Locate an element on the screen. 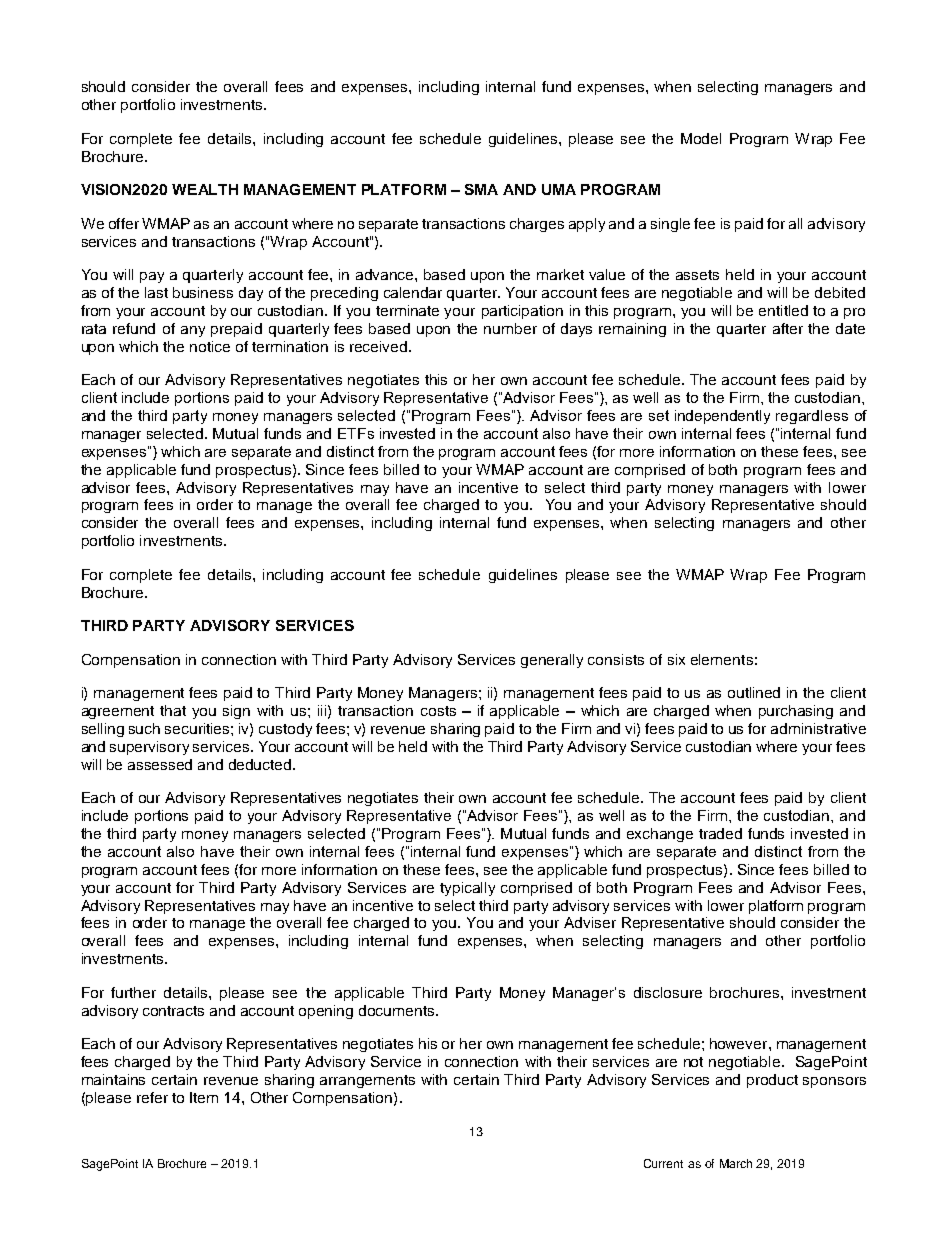 Image resolution: width=952 pixels, height=1233 pixels. Item is located at coordinates (204, 1097).
